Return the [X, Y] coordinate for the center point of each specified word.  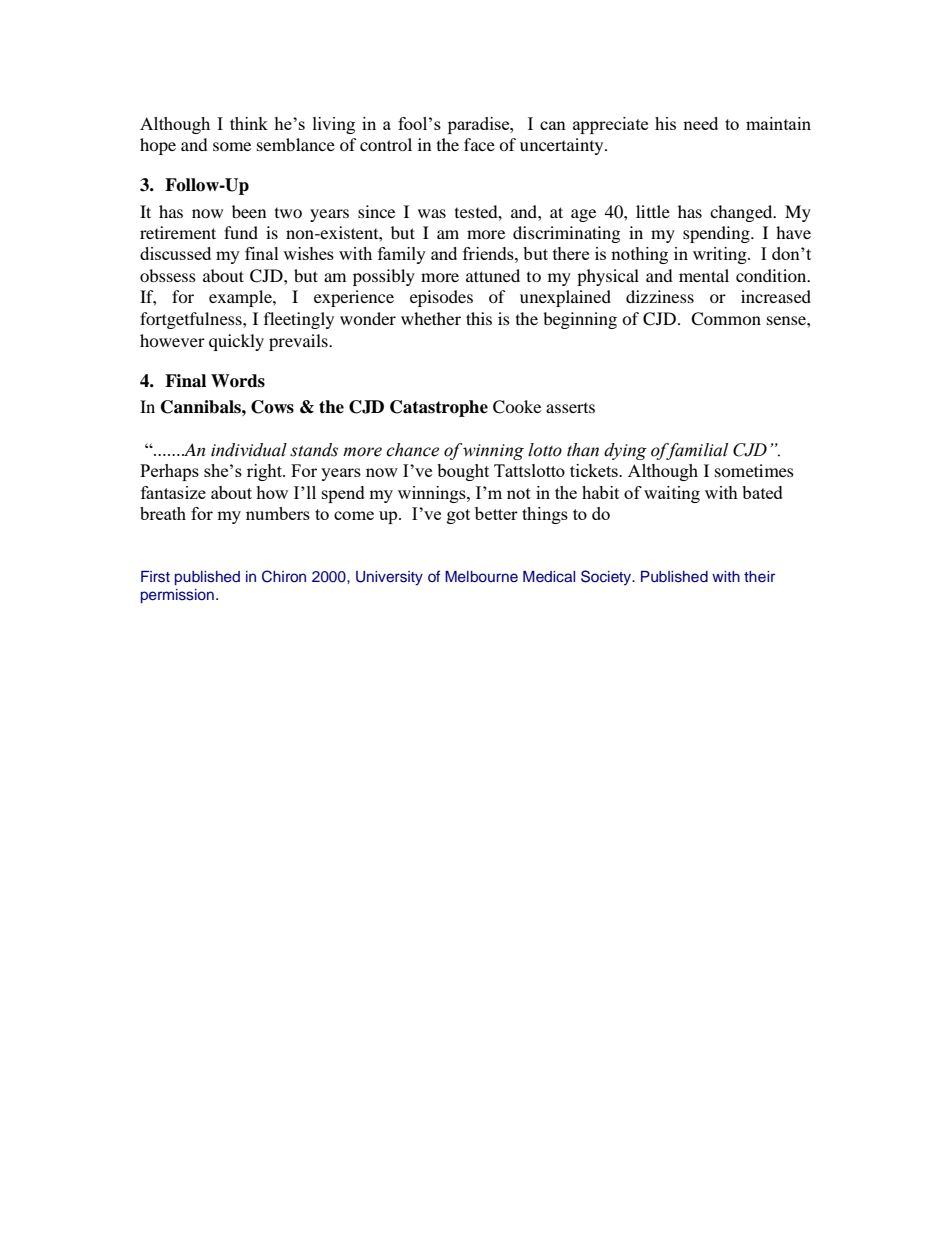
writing [721, 255]
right [266, 472]
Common [726, 319]
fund [241, 232]
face [479, 144]
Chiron [284, 576]
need [700, 123]
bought [463, 472]
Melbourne [481, 576]
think [249, 123]
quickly [236, 342]
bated [762, 492]
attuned [493, 275]
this [479, 318]
